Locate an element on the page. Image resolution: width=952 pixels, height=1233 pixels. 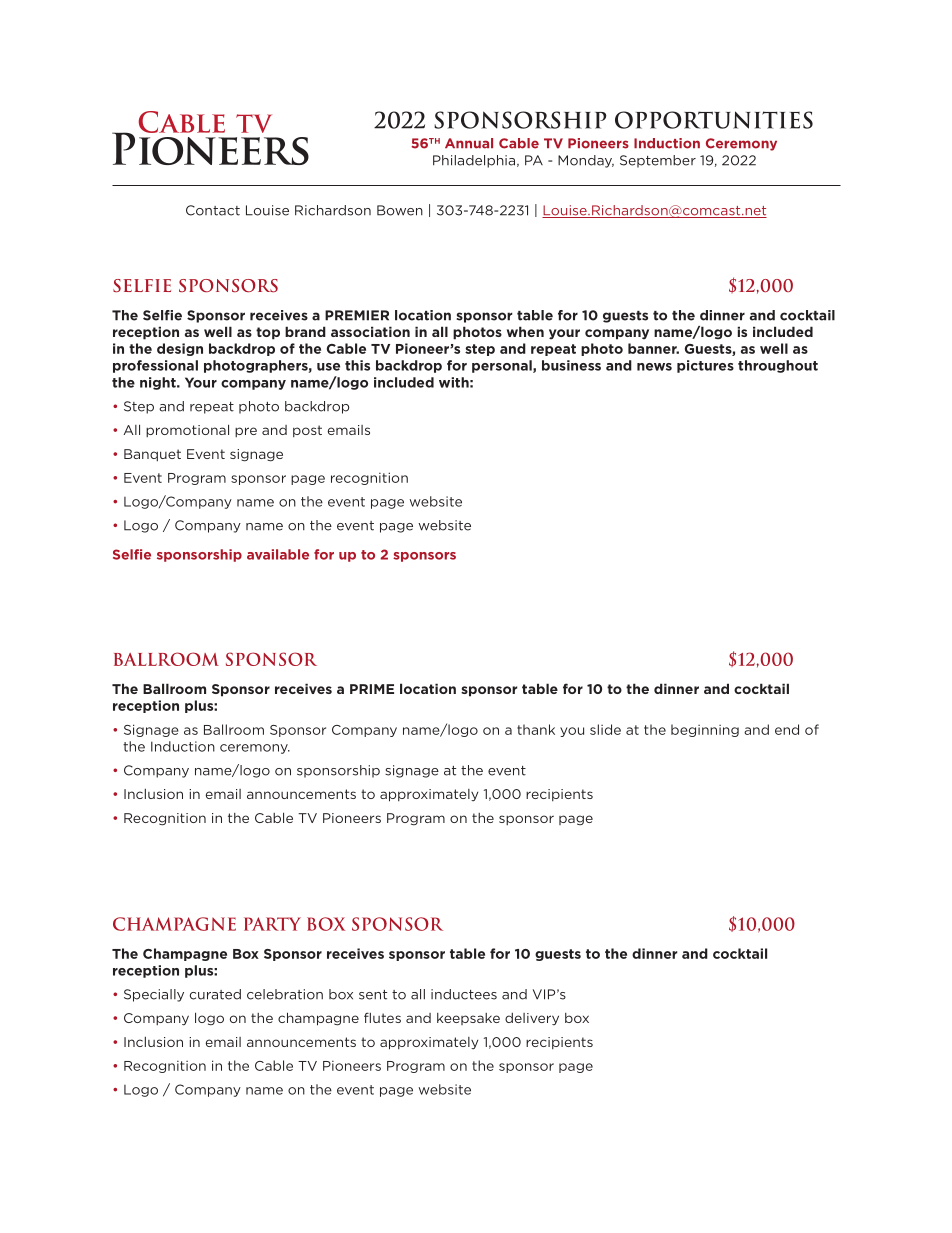
curated is located at coordinates (215, 994).
